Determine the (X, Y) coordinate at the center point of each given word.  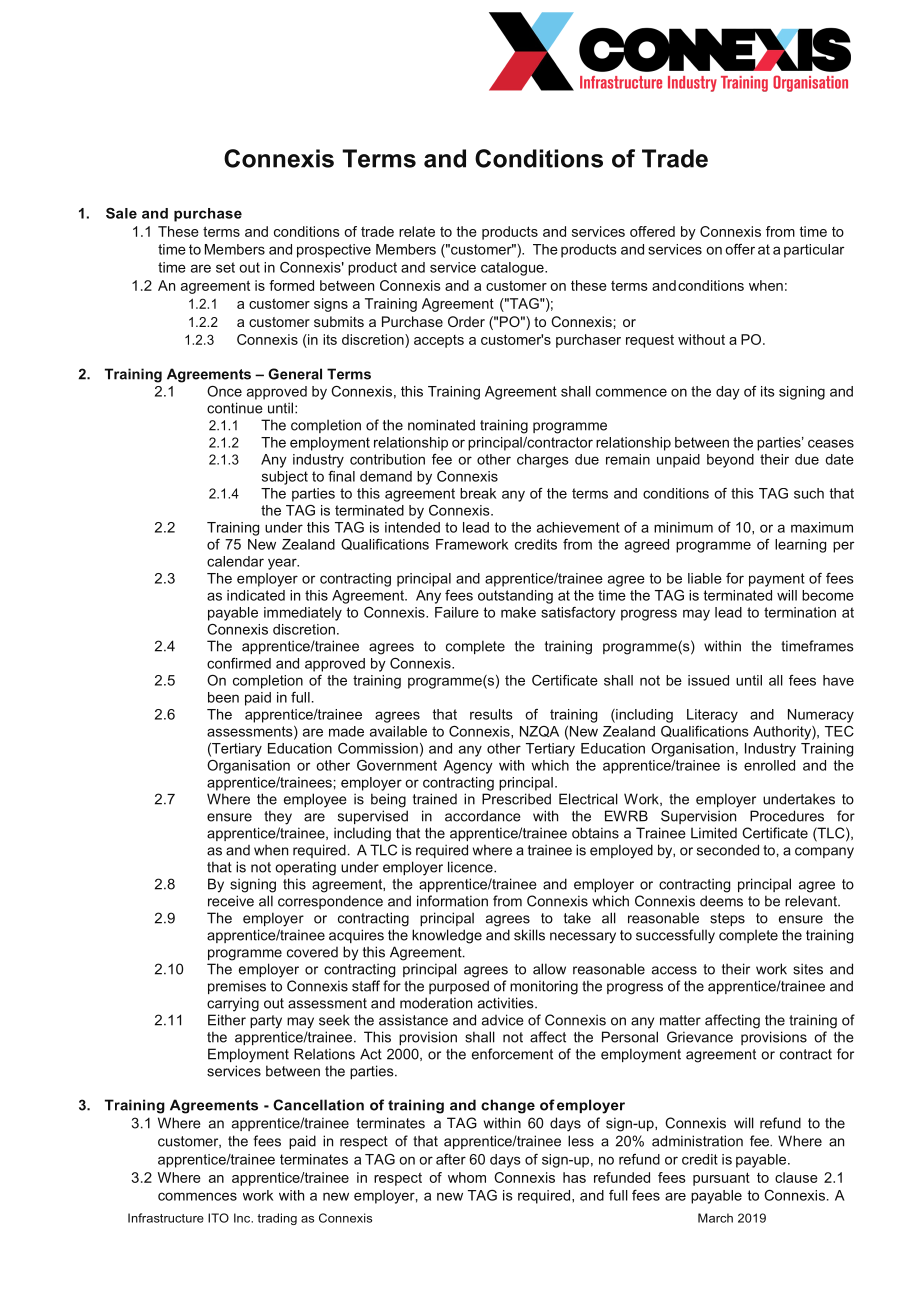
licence (471, 867)
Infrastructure (166, 1218)
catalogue (513, 269)
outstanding (515, 597)
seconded (728, 850)
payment (777, 580)
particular (814, 251)
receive (231, 901)
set (225, 267)
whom (467, 1177)
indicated (256, 595)
